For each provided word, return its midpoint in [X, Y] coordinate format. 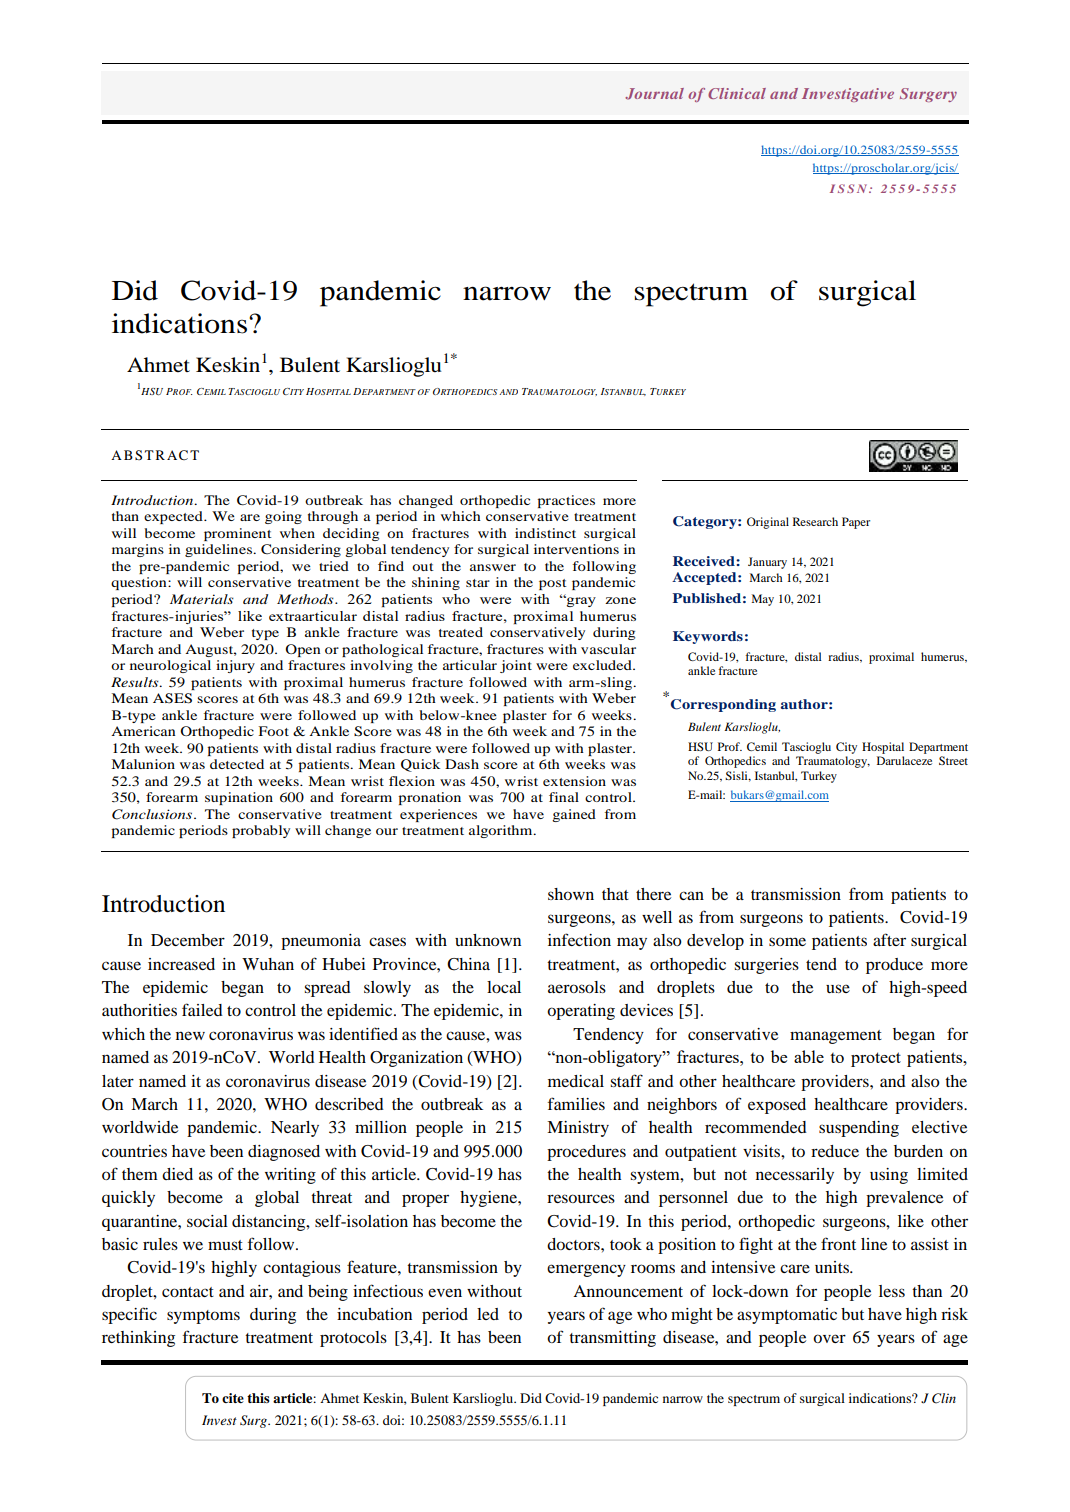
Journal [654, 94]
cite [233, 1398]
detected [237, 764]
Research [815, 521]
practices [566, 501]
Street [953, 760]
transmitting [612, 1339]
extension [574, 781]
